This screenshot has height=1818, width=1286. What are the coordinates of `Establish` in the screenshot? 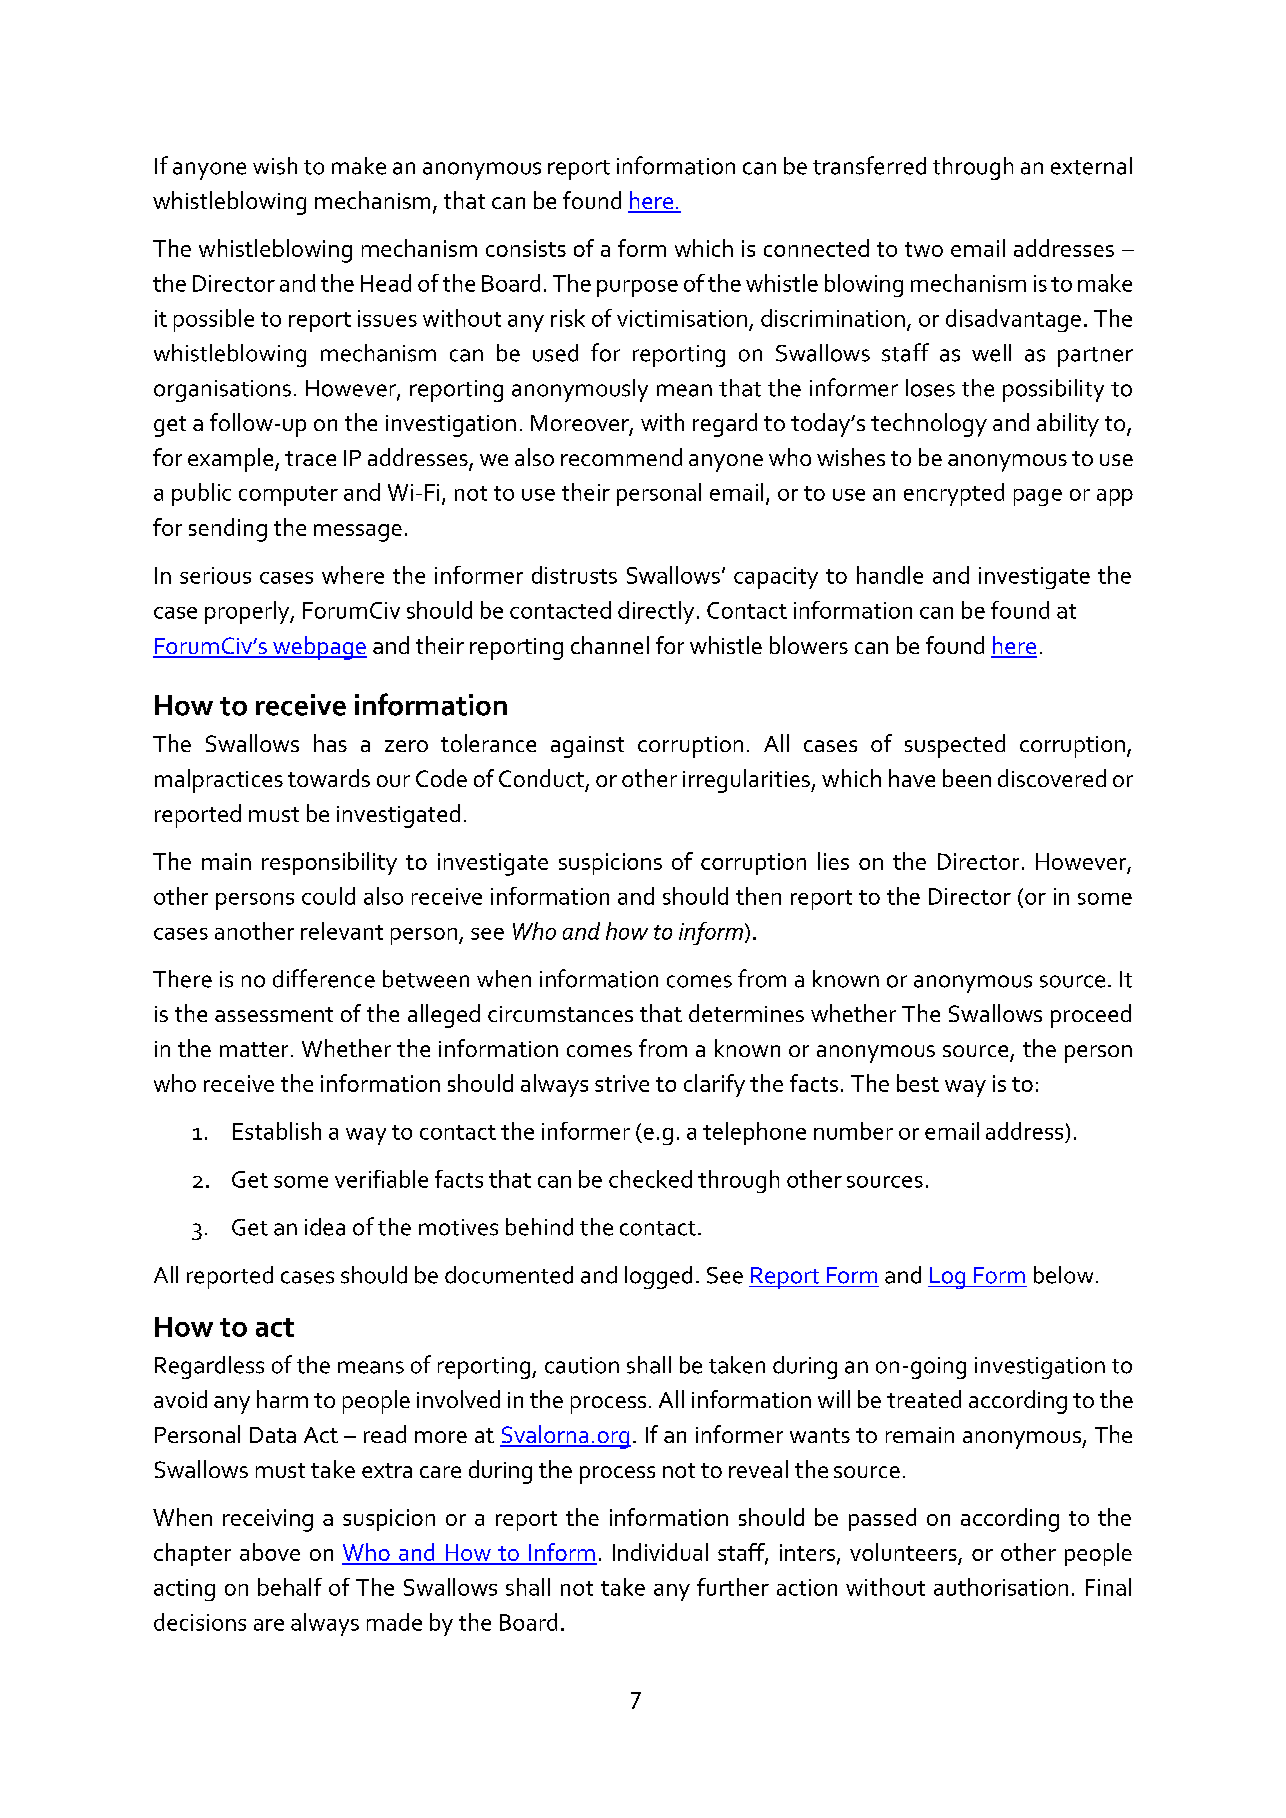 It's located at (277, 1131).
